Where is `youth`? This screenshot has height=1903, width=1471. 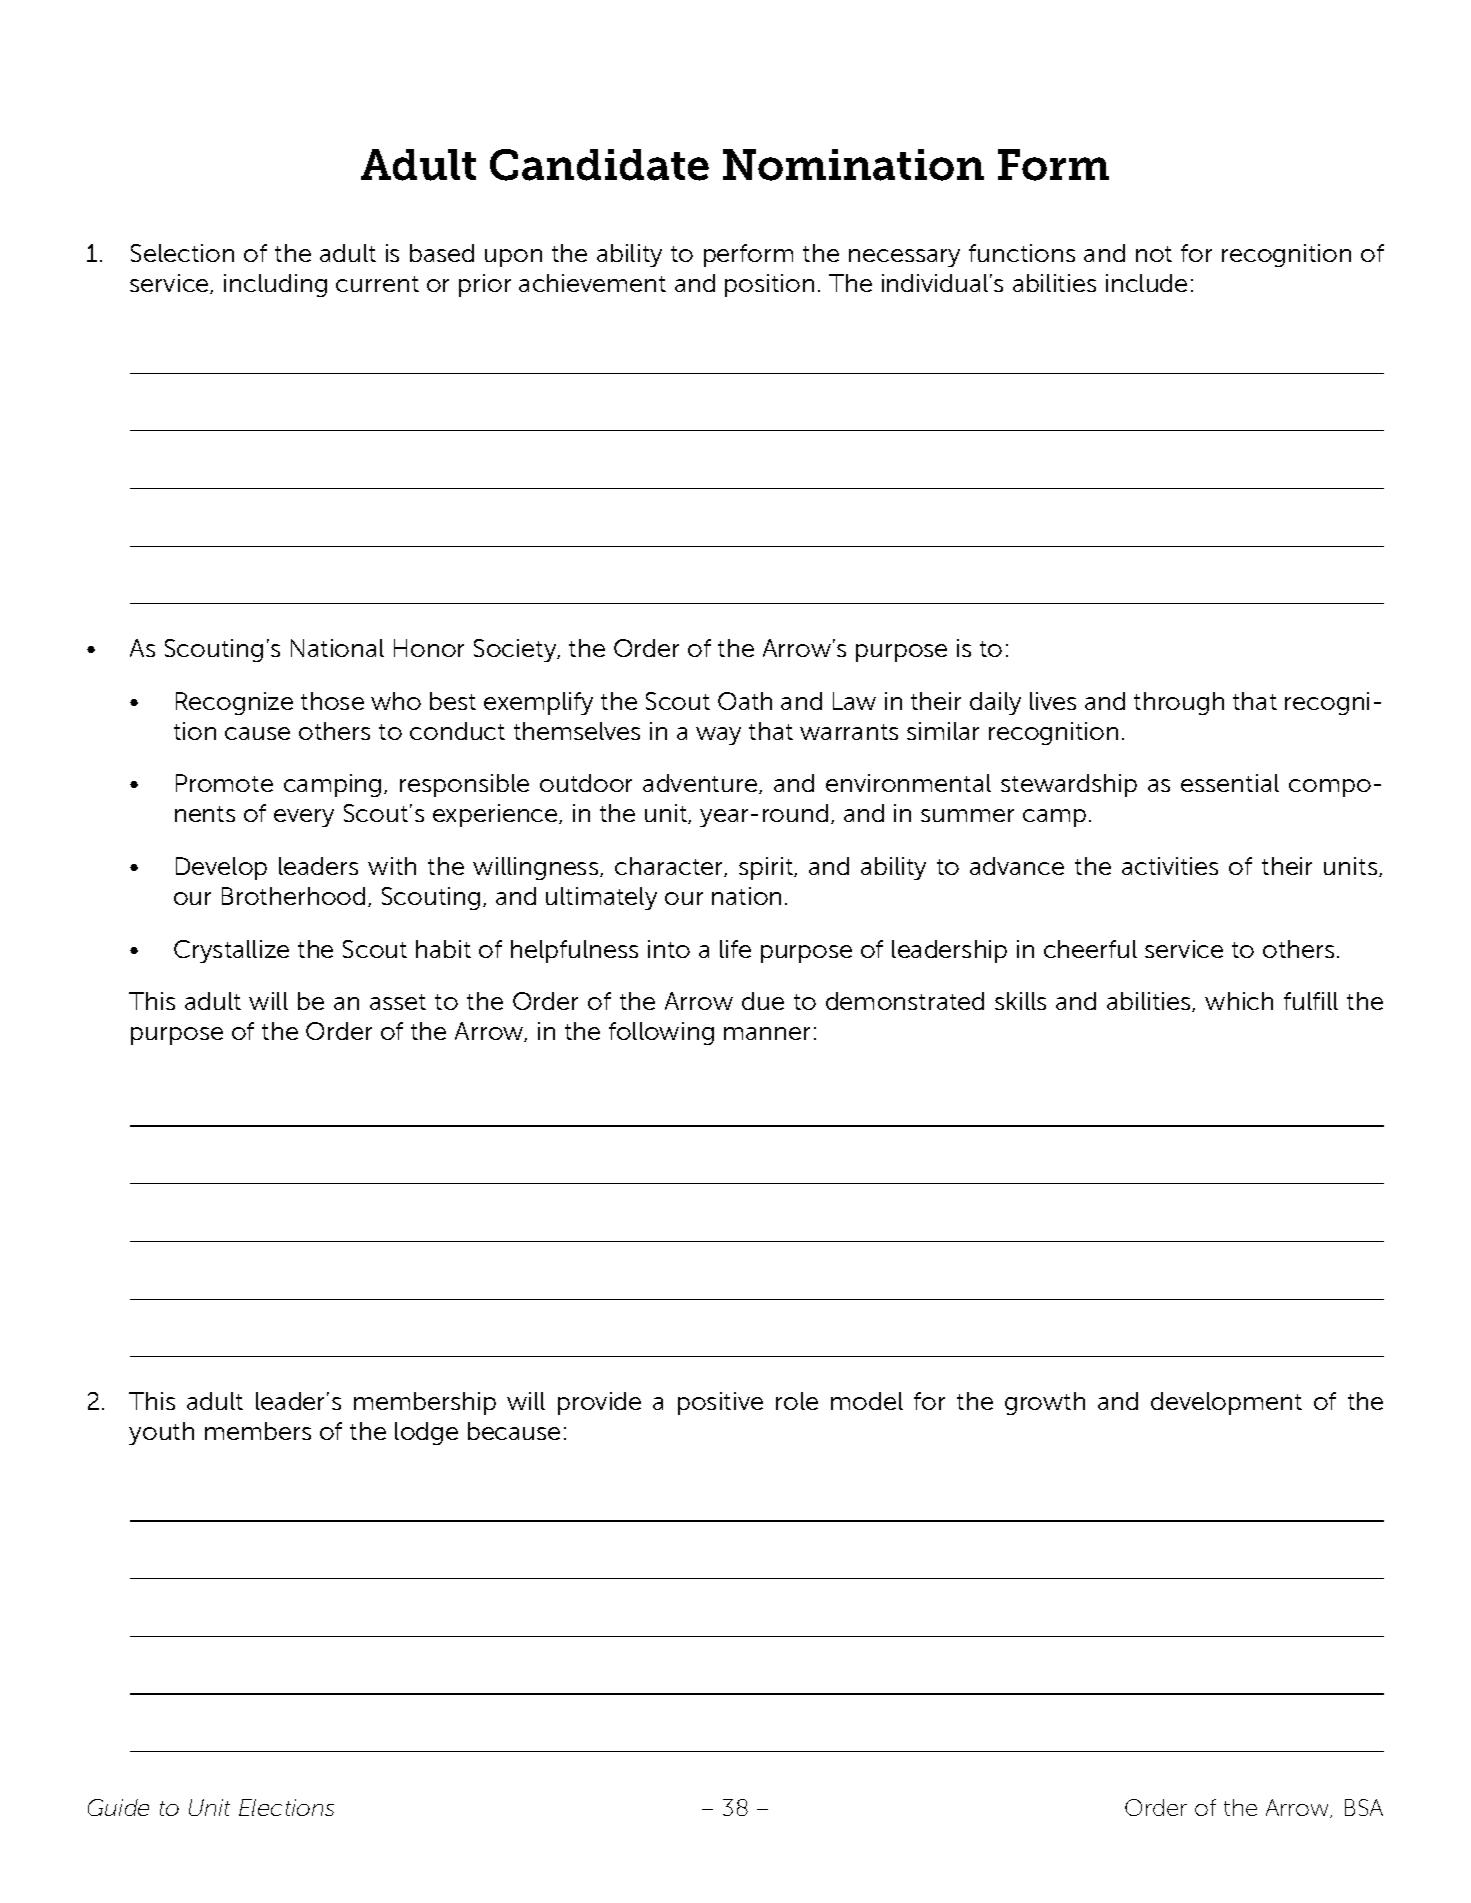
youth is located at coordinates (161, 1433).
